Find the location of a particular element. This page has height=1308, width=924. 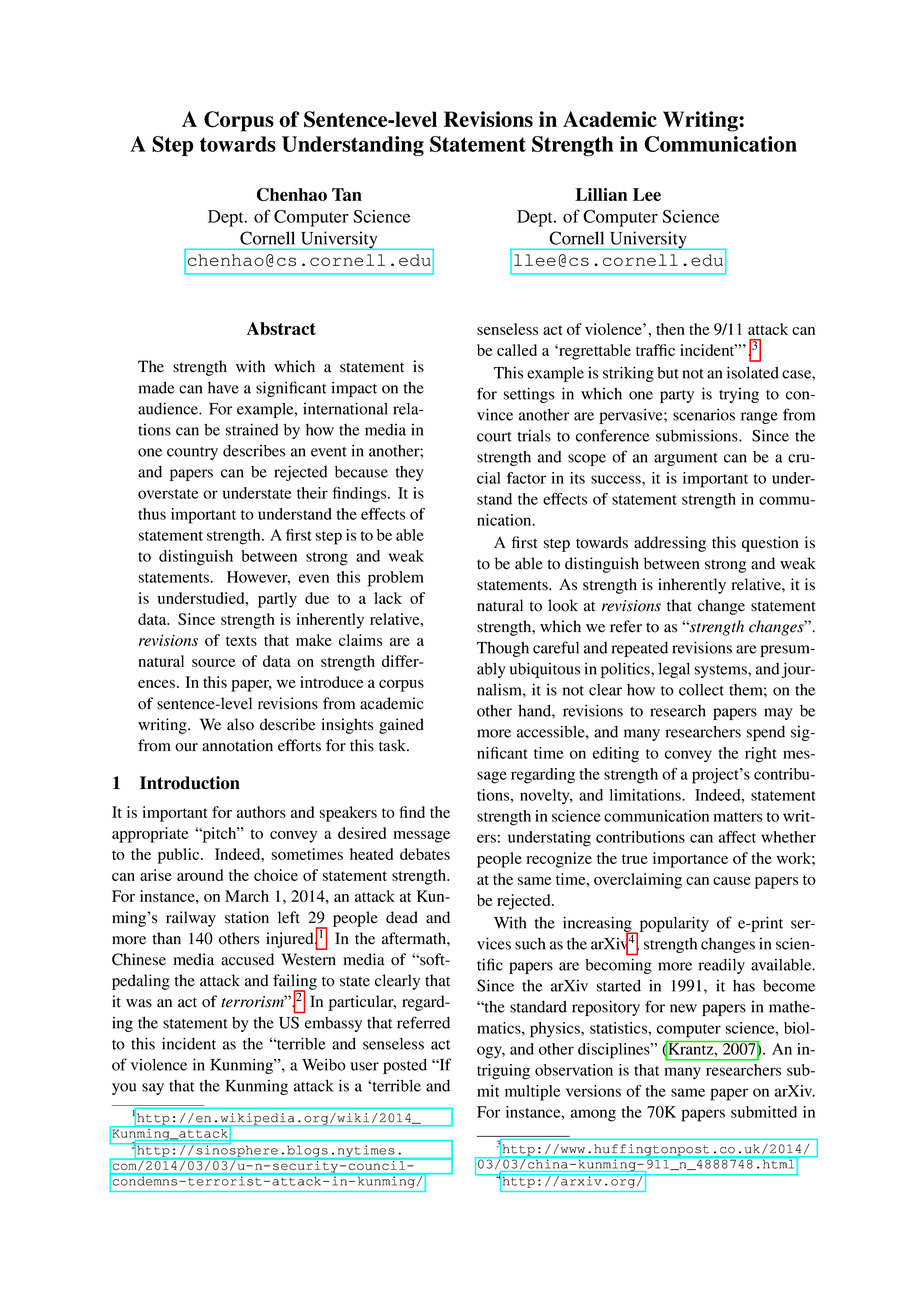

they is located at coordinates (410, 473).
